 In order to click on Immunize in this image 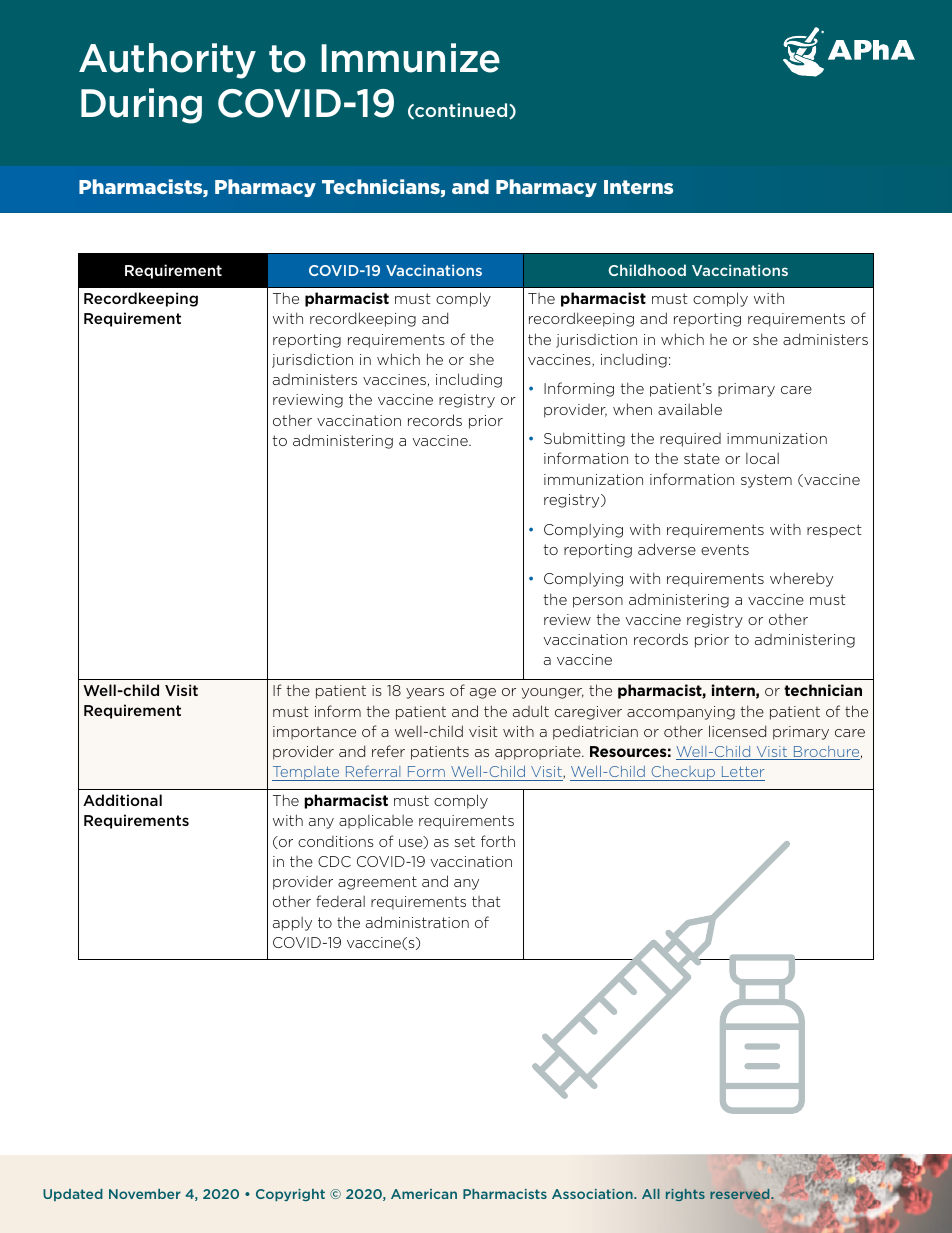, I will do `click(410, 58)`.
